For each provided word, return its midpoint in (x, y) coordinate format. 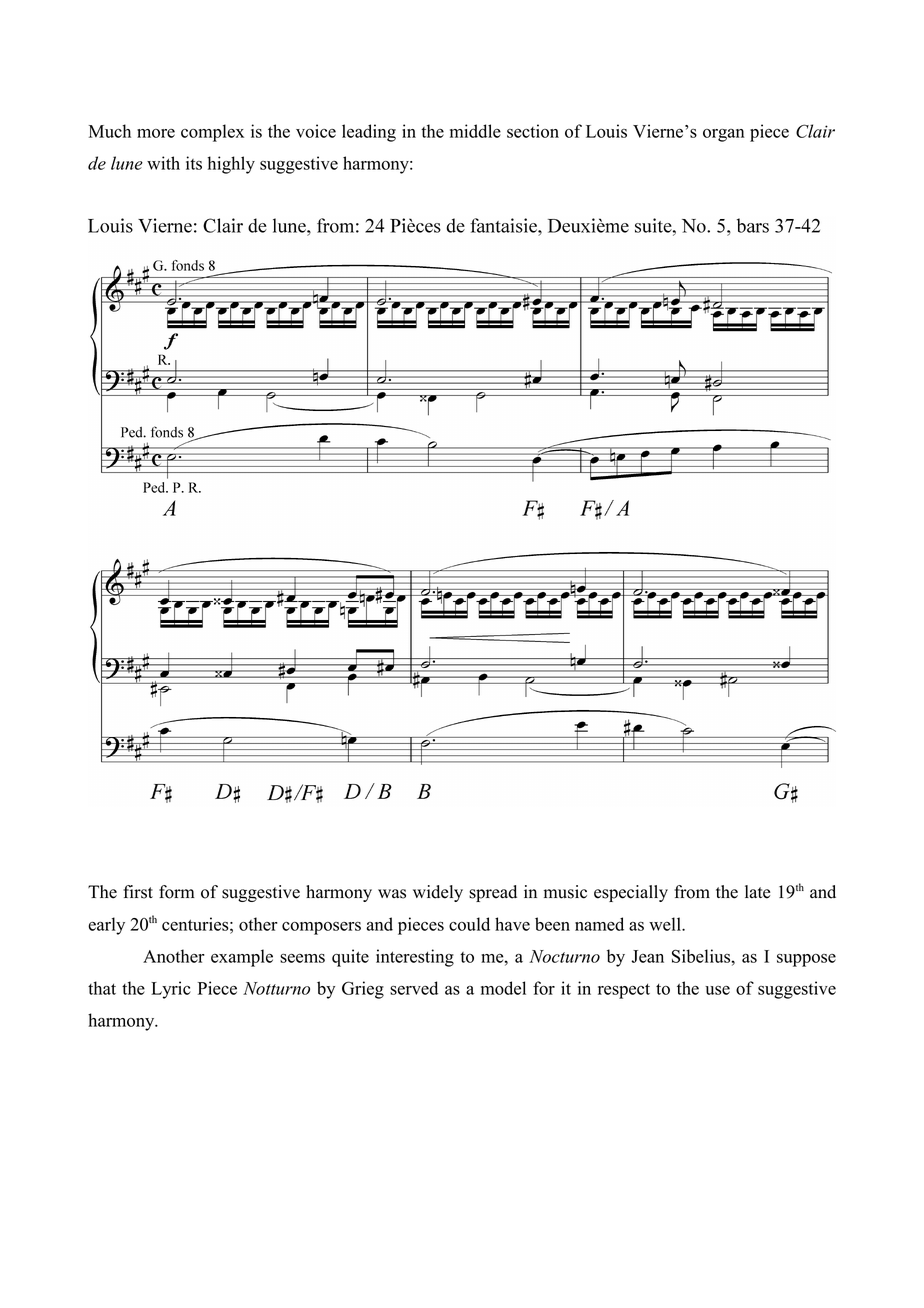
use (717, 990)
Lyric (171, 990)
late (757, 892)
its (194, 163)
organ (724, 135)
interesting (415, 958)
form (177, 892)
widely (438, 893)
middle (475, 131)
